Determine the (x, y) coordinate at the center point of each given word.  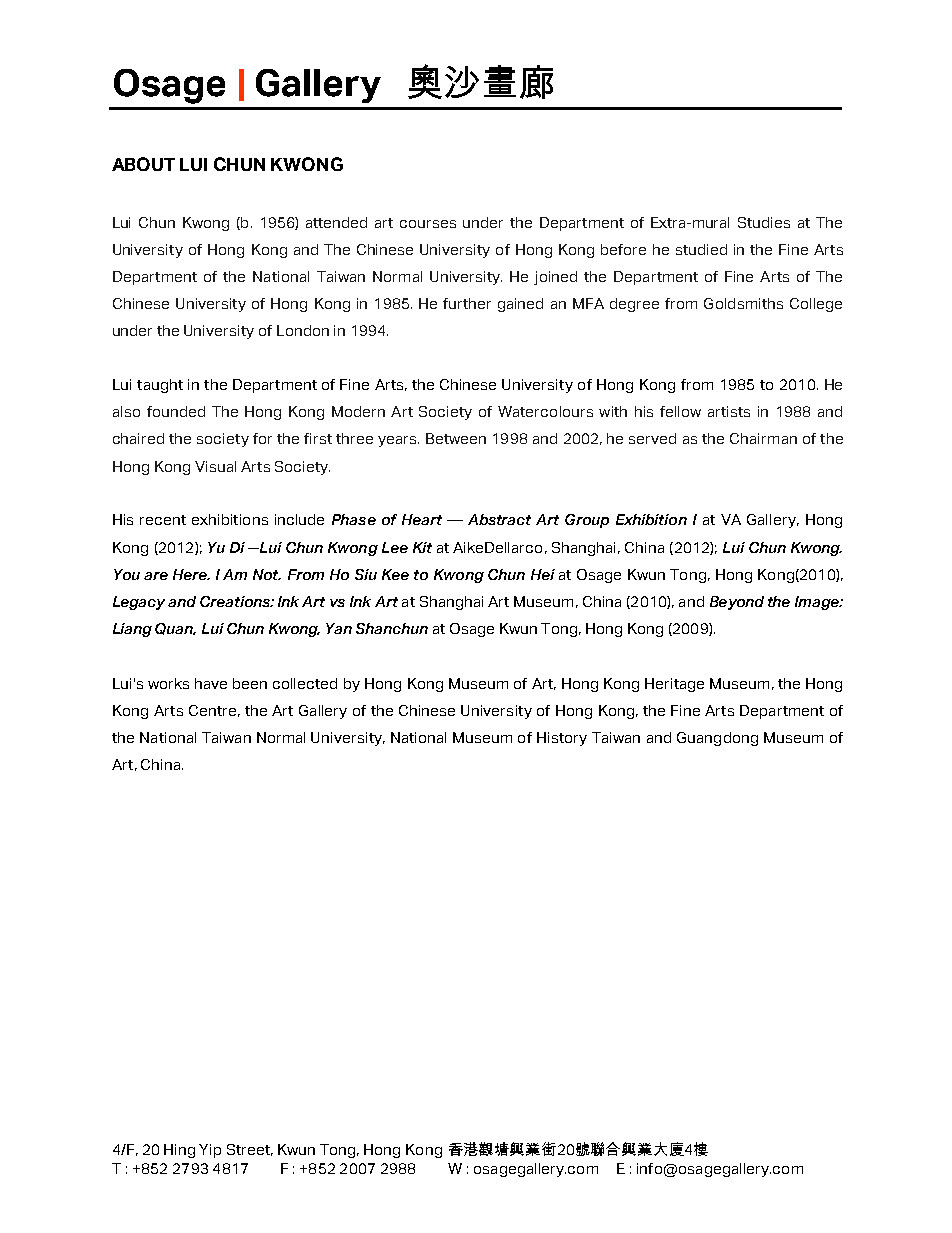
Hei (543, 574)
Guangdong (717, 739)
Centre (212, 710)
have (211, 683)
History (562, 739)
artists (729, 411)
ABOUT (143, 164)
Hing (179, 1151)
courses (428, 224)
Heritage (674, 685)
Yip (210, 1151)
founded (176, 411)
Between (456, 438)
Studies (764, 222)
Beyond (737, 603)
